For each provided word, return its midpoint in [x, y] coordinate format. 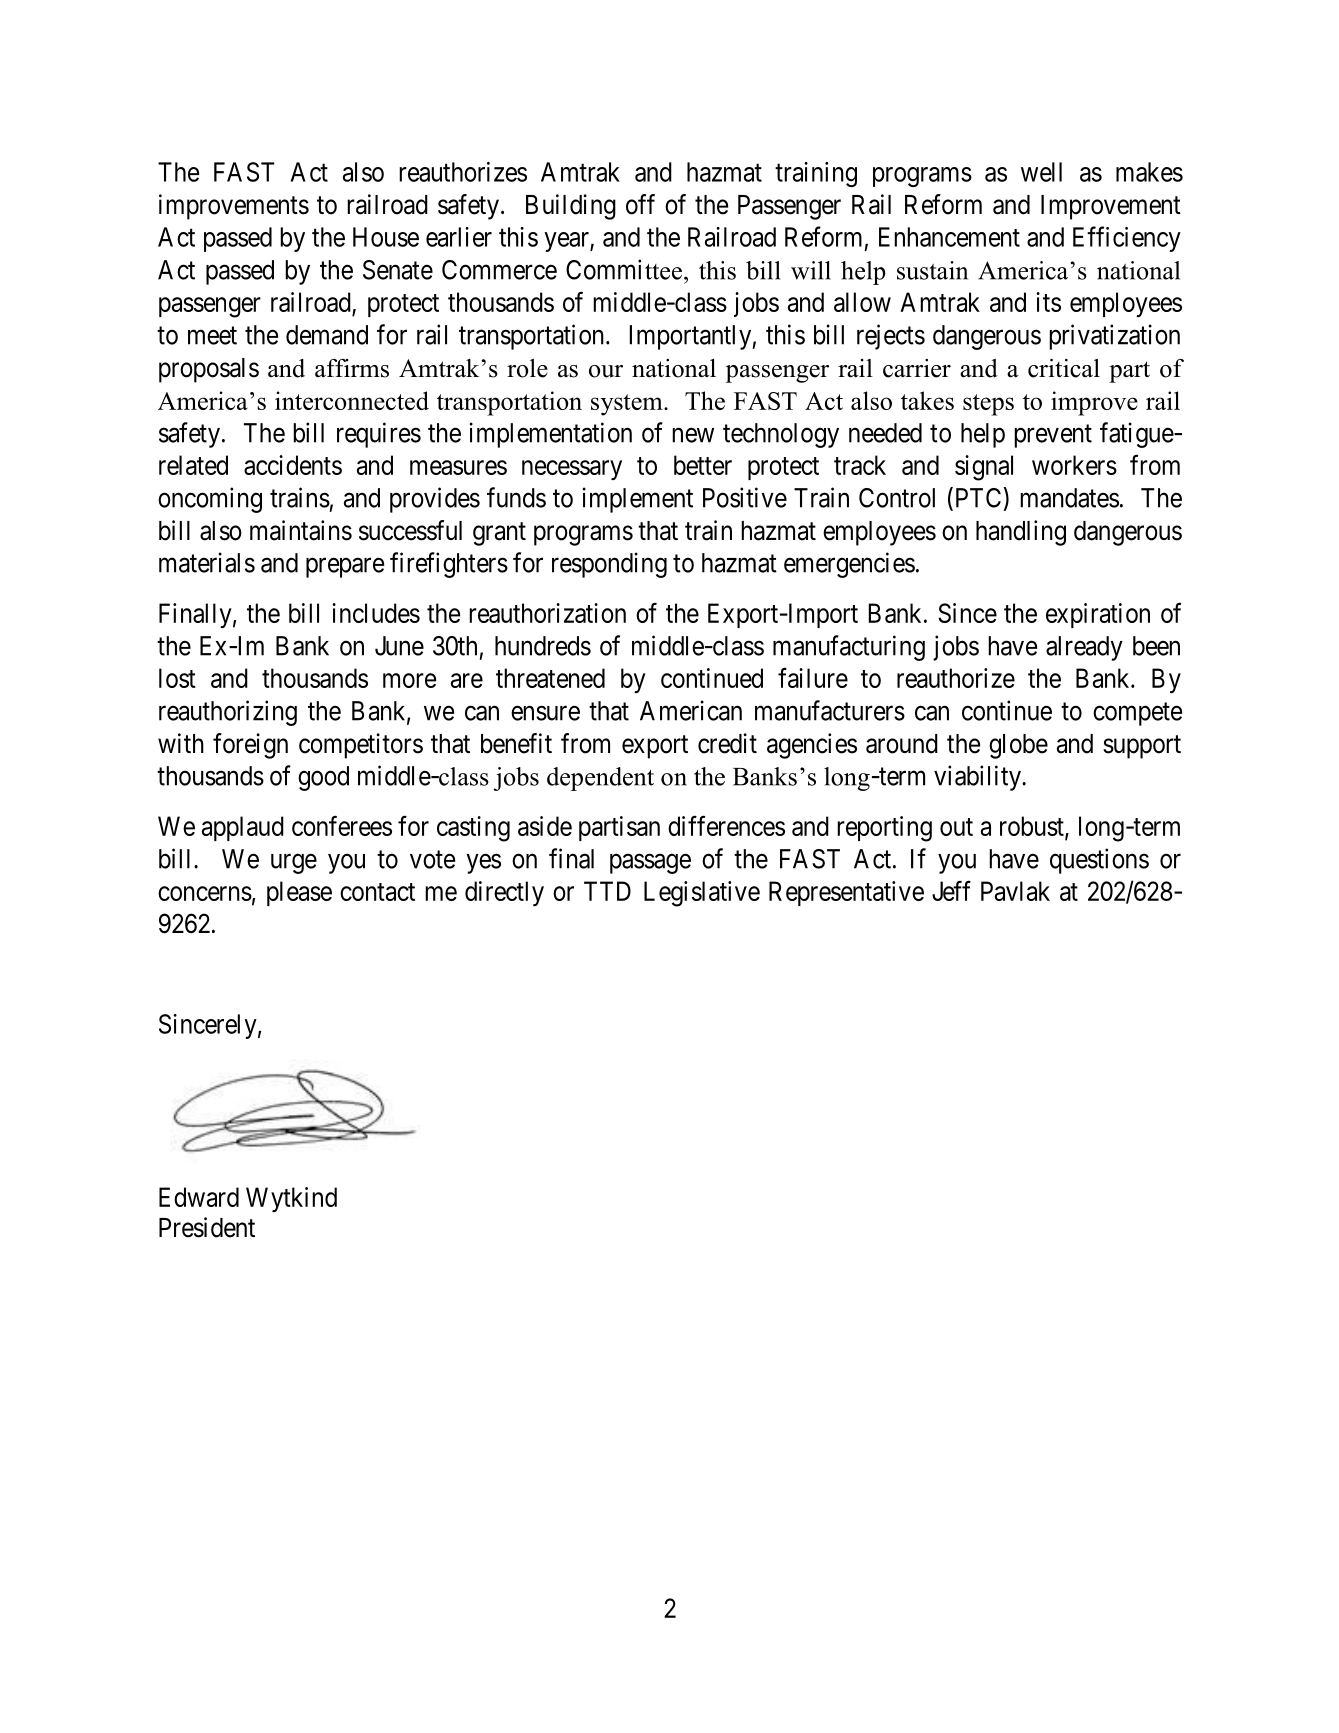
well [1041, 172]
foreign [250, 746]
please [299, 893]
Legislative [702, 894]
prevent [1053, 436]
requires [379, 435]
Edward [199, 1197]
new [693, 435]
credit [727, 743]
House [386, 237]
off [640, 204]
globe [1018, 746]
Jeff [951, 890]
